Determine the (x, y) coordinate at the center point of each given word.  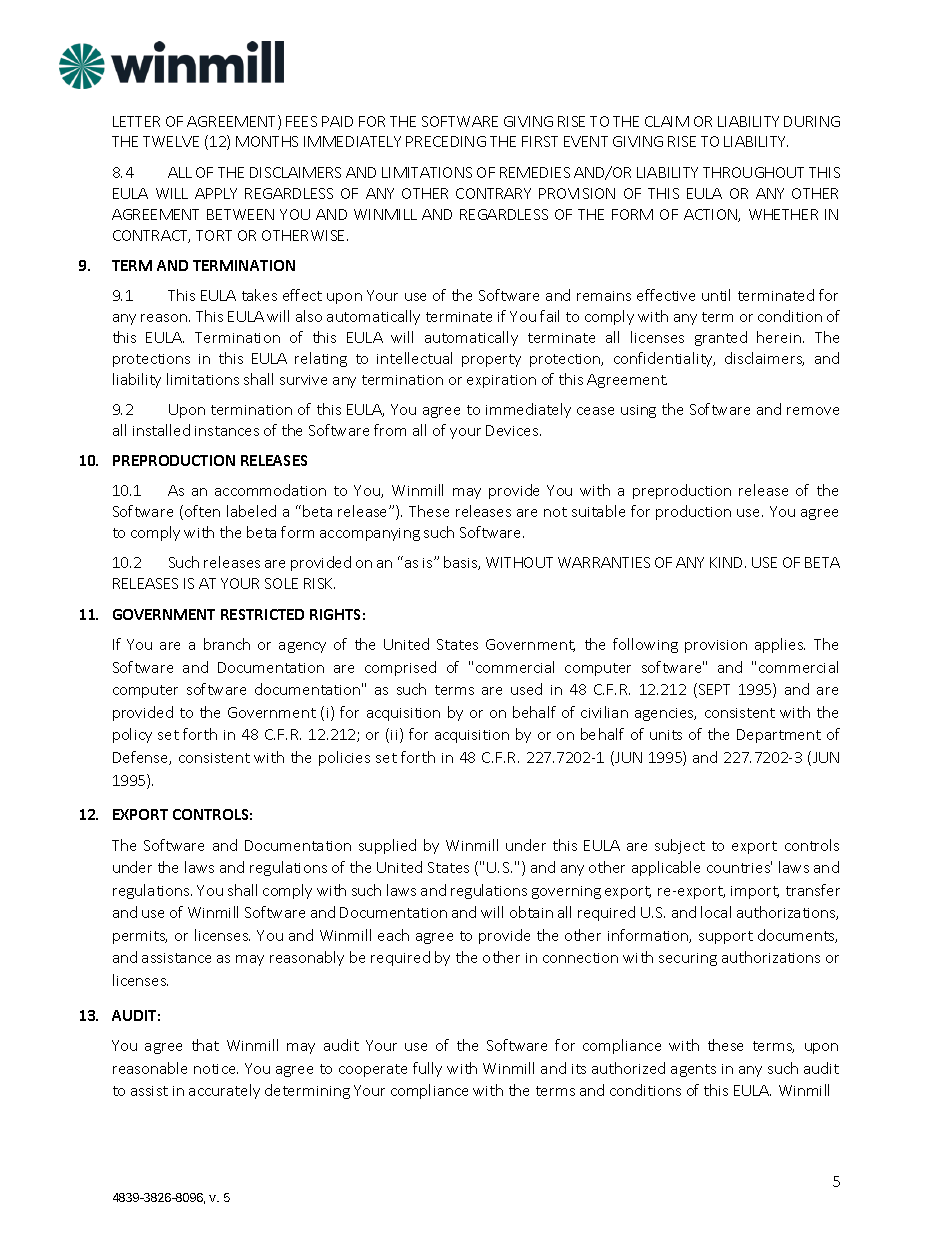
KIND (728, 562)
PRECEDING (446, 141)
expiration (501, 381)
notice (216, 1069)
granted (721, 338)
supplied (387, 846)
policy (132, 735)
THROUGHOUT (753, 172)
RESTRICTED (262, 614)
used (526, 689)
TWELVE (171, 141)
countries (739, 867)
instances (227, 431)
